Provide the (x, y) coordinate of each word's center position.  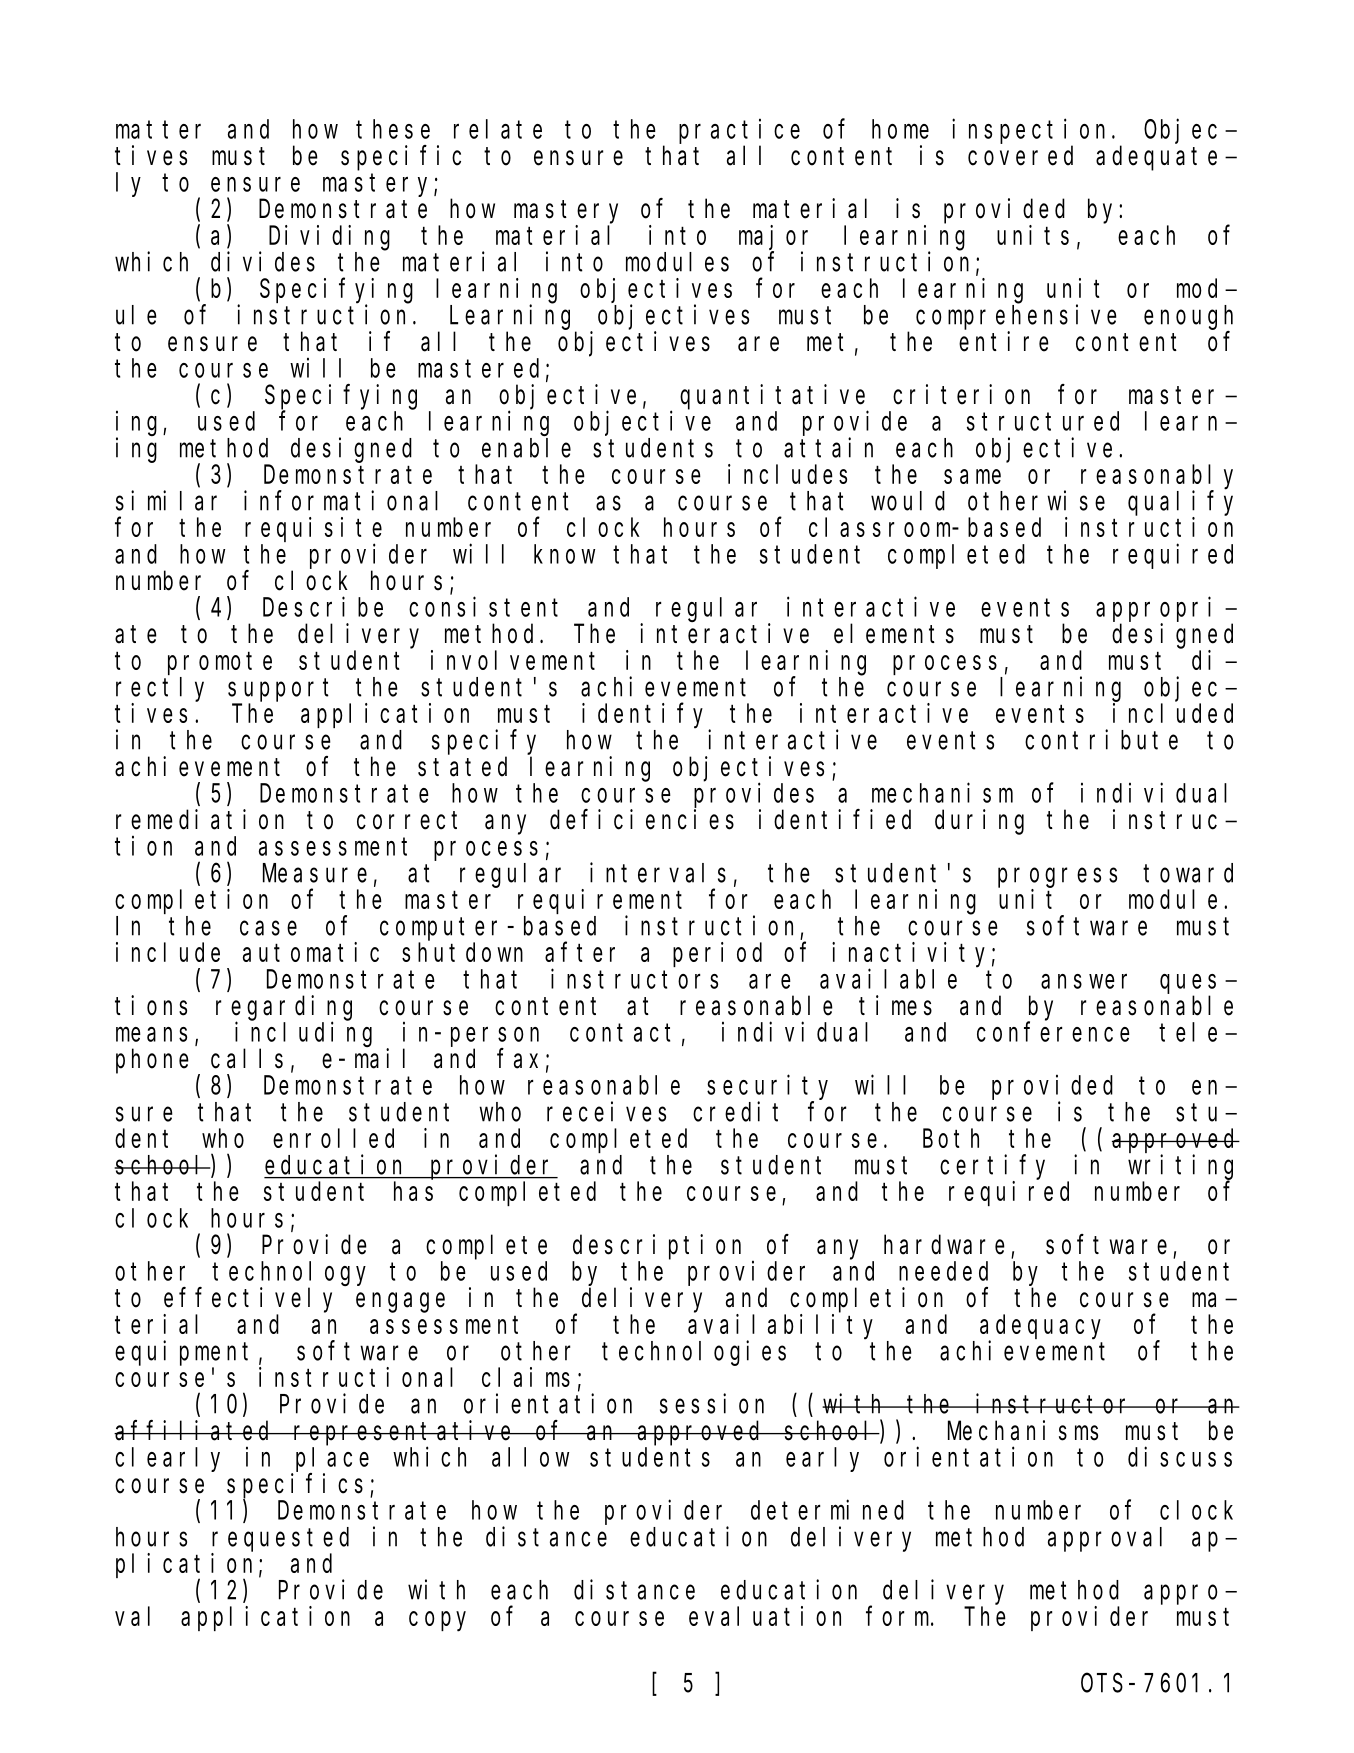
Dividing (329, 238)
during (979, 822)
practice (739, 131)
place (332, 1459)
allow (530, 1457)
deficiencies (642, 819)
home (900, 129)
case (268, 928)
